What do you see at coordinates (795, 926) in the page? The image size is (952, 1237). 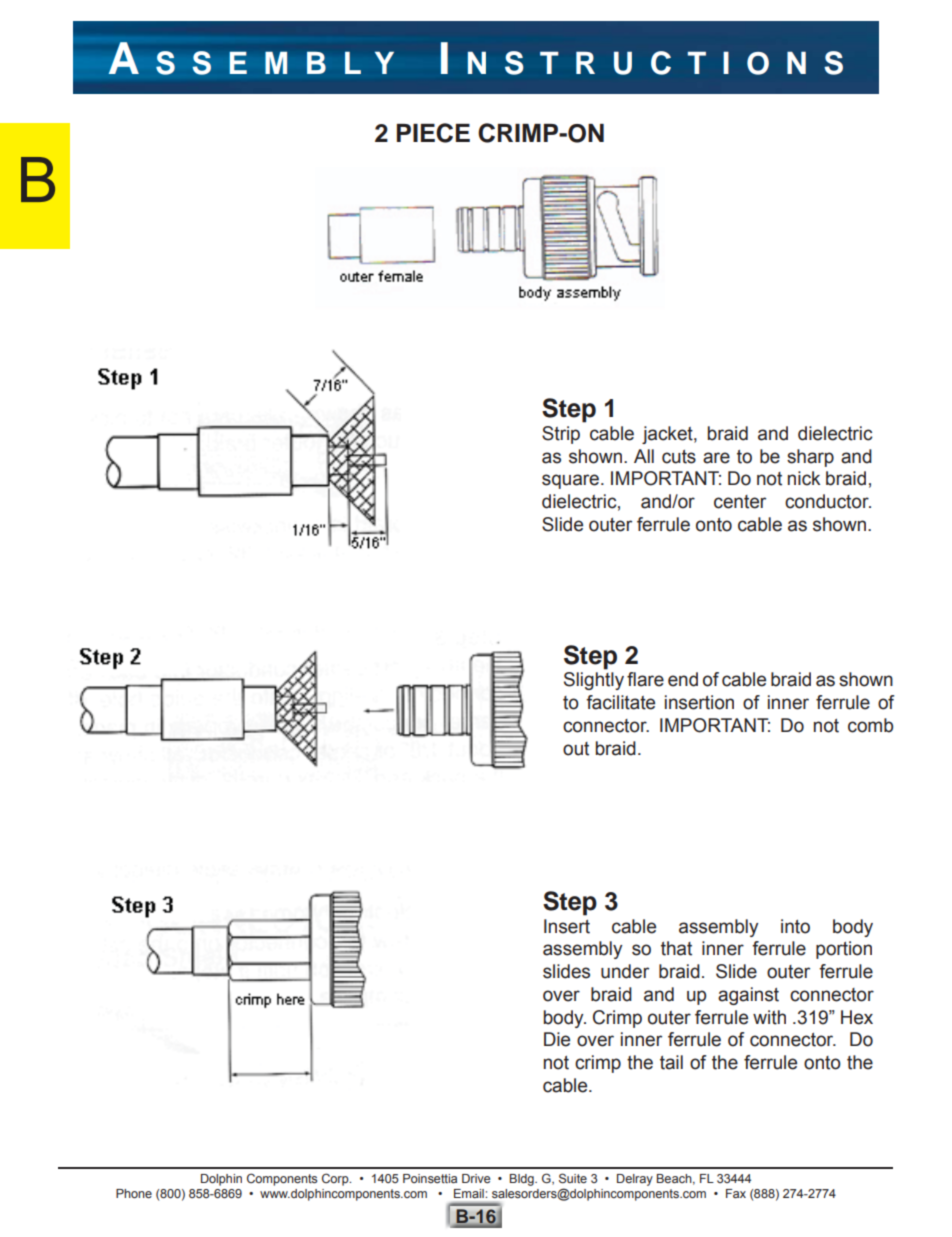 I see `into` at bounding box center [795, 926].
